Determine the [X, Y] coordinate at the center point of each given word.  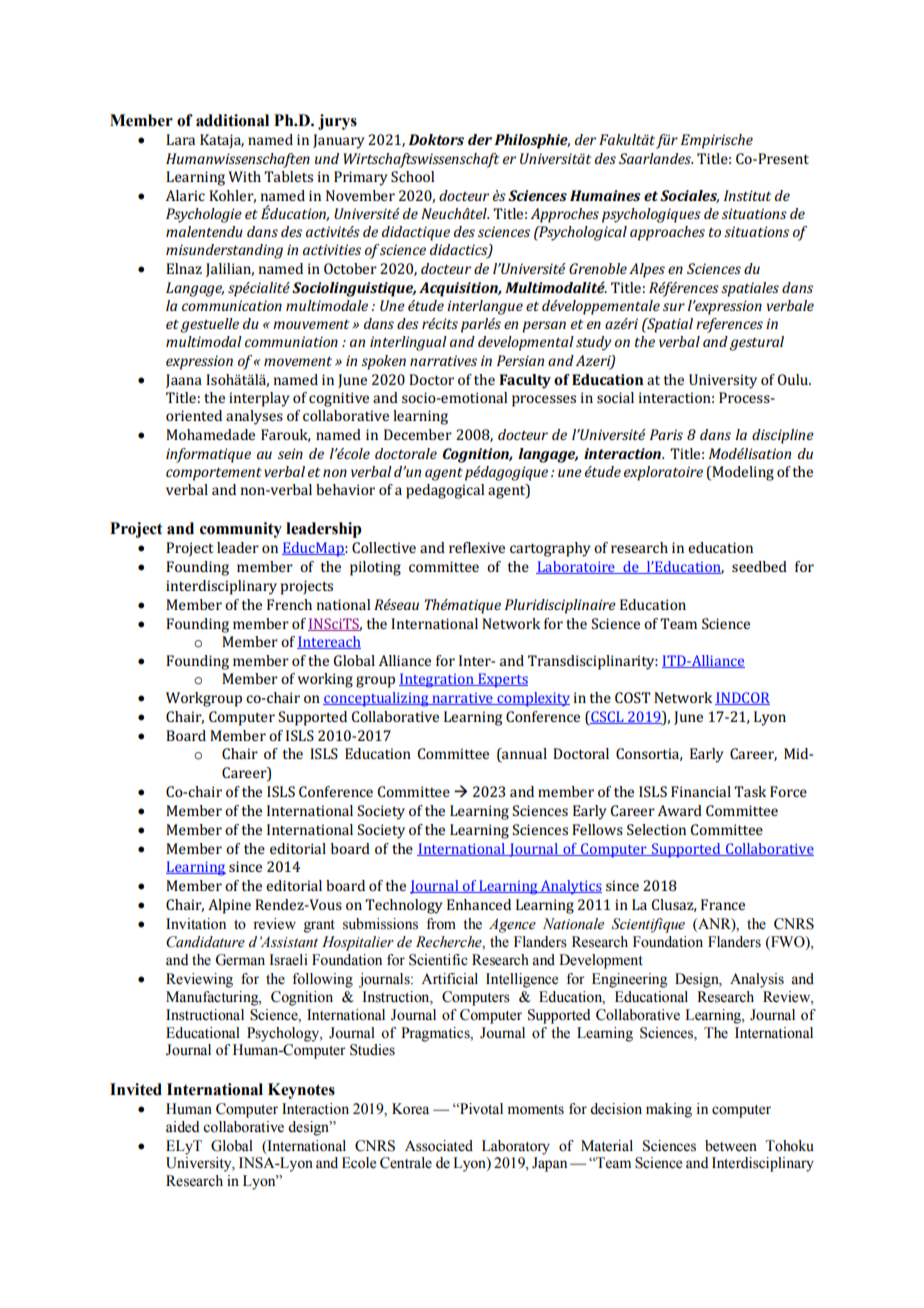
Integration [437, 680]
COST [633, 697]
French [289, 604]
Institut [747, 195]
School [412, 176]
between [731, 1146]
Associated [439, 1146]
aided [182, 1127]
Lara [180, 139]
